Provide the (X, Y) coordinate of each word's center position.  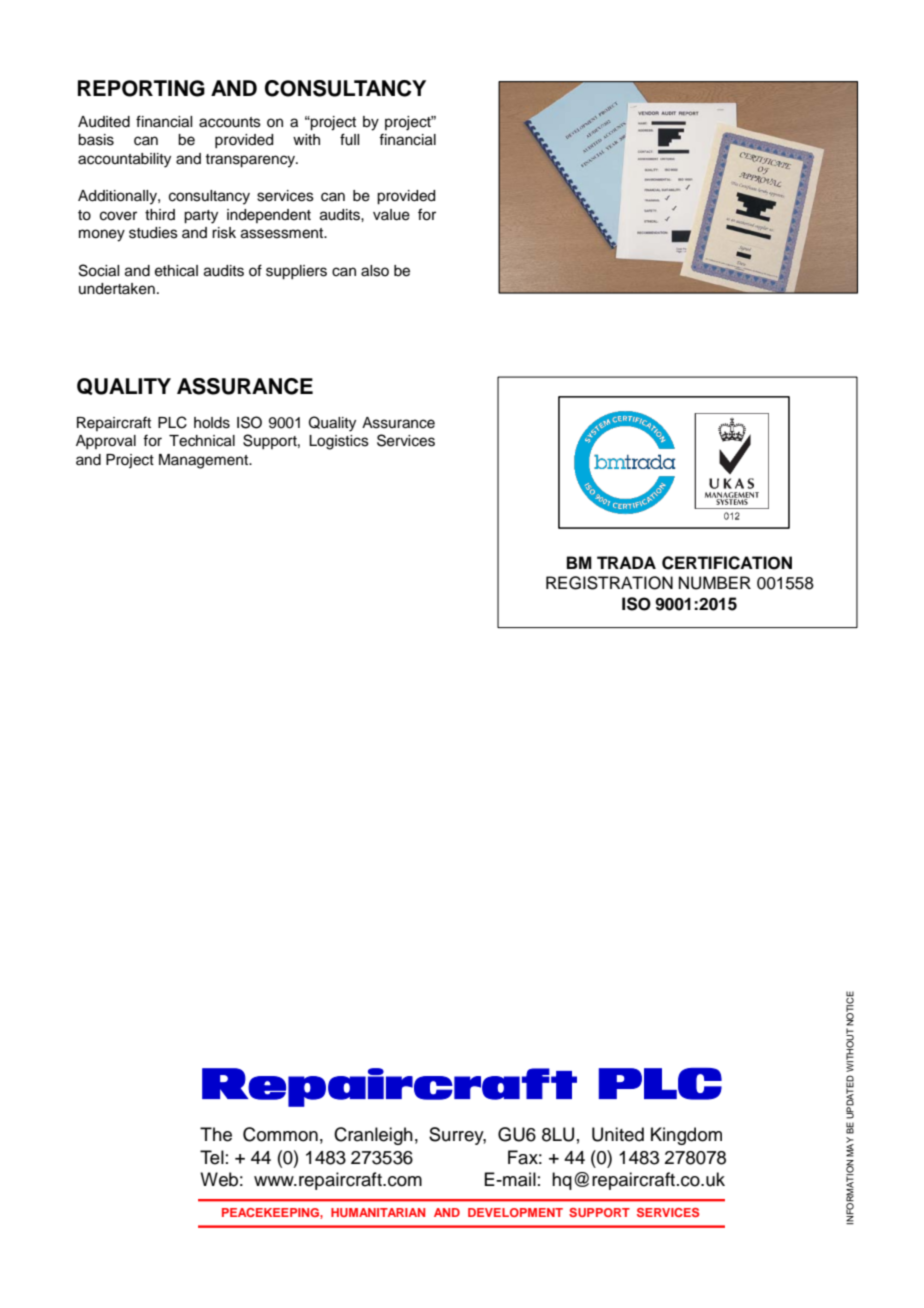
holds (212, 423)
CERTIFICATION (727, 563)
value (391, 215)
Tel (212, 1157)
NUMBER (715, 583)
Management (205, 461)
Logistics (339, 442)
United (618, 1134)
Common (280, 1134)
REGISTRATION (609, 583)
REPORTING (141, 88)
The (216, 1134)
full (349, 139)
